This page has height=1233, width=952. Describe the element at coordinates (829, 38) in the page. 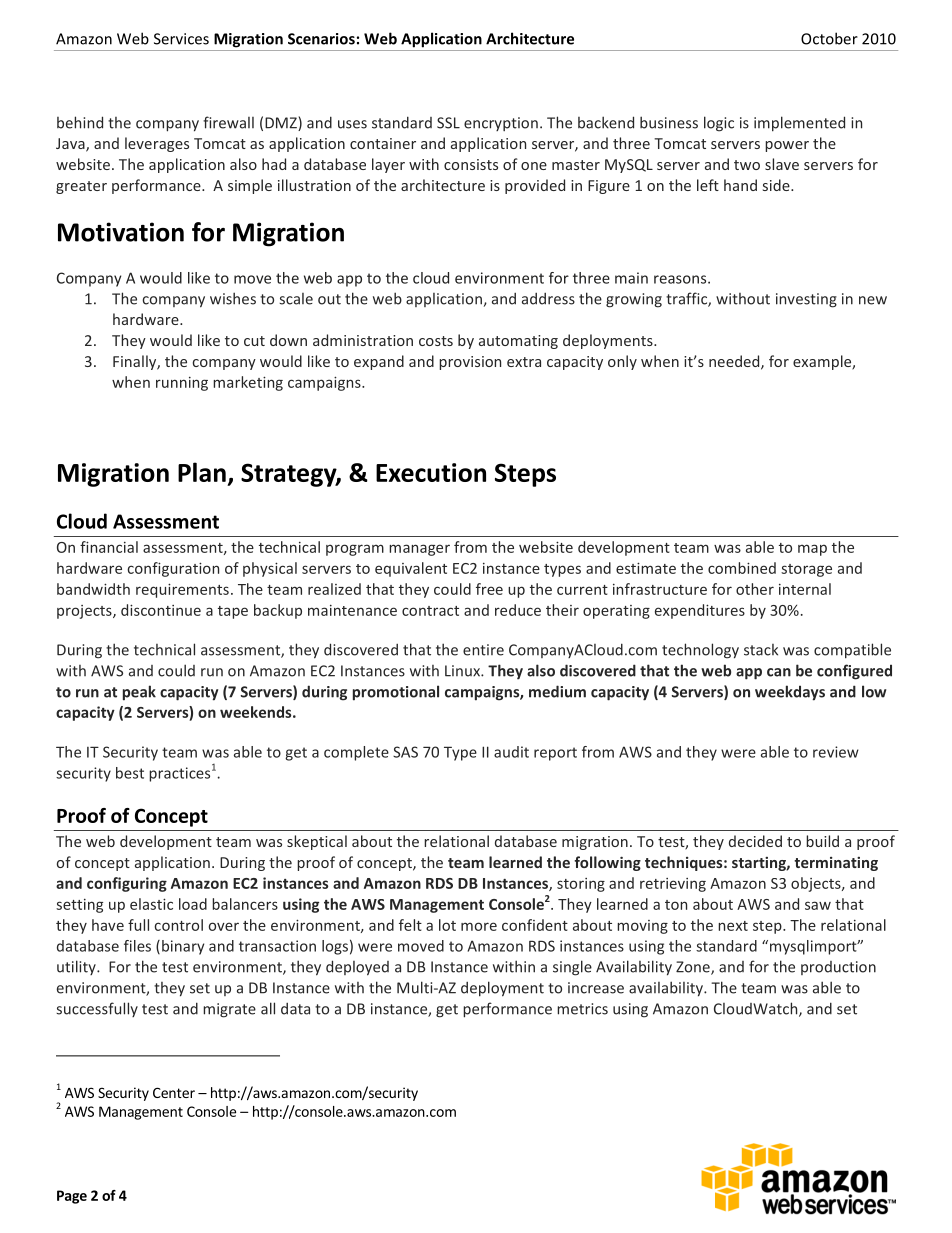

I see `October` at that location.
